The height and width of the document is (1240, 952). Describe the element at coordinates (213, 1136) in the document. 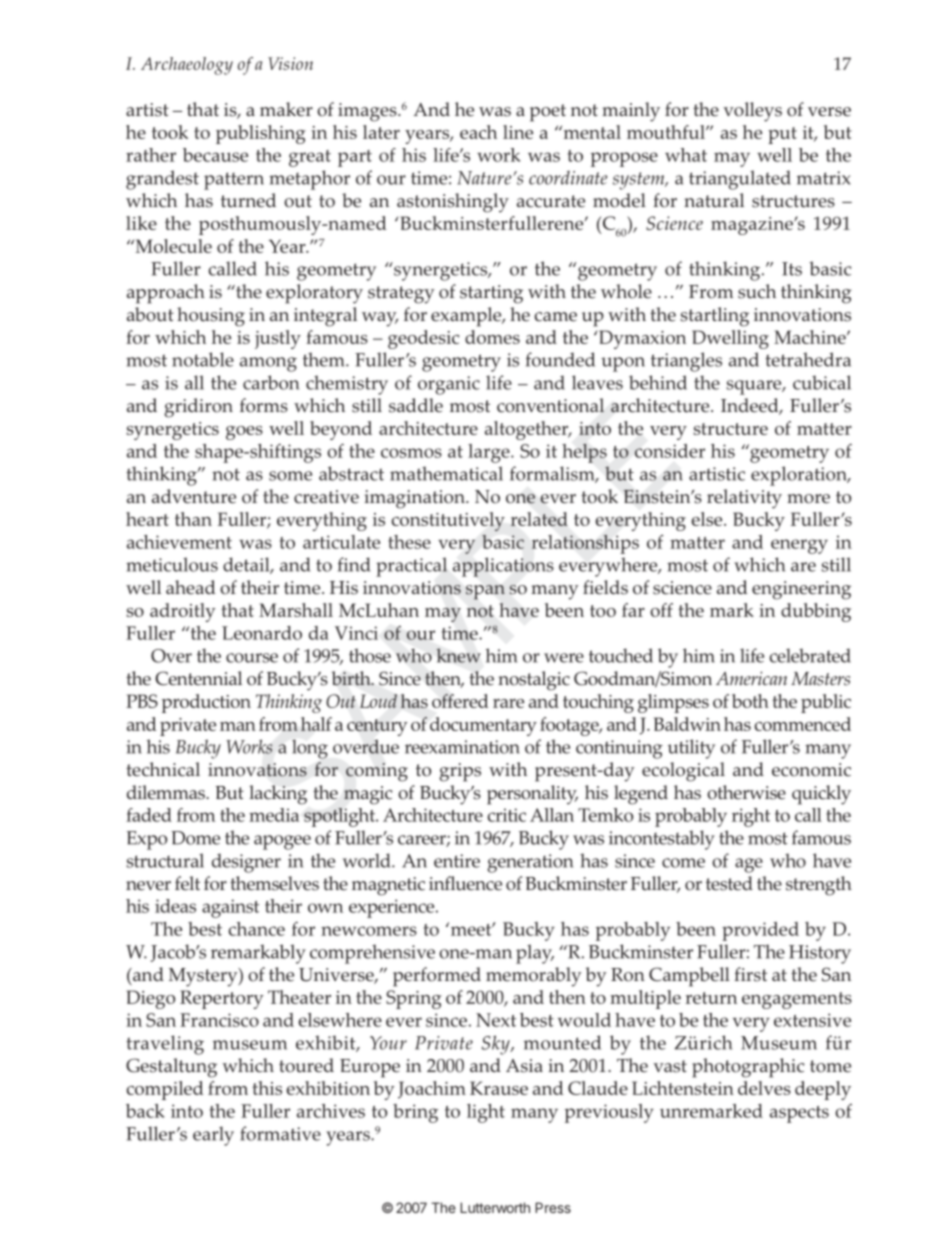

I see `early` at that location.
